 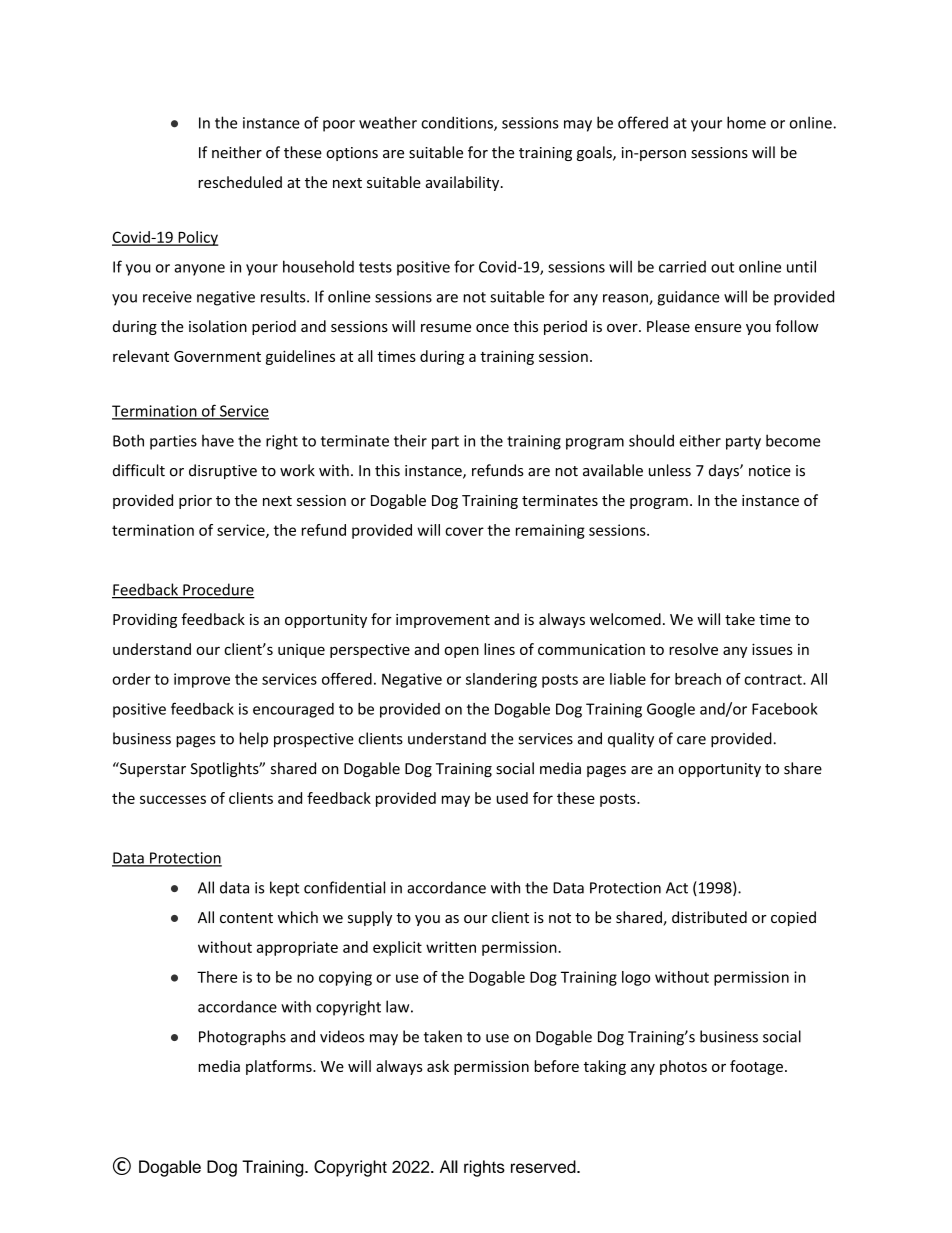 I want to click on rescheduled, so click(x=240, y=182).
